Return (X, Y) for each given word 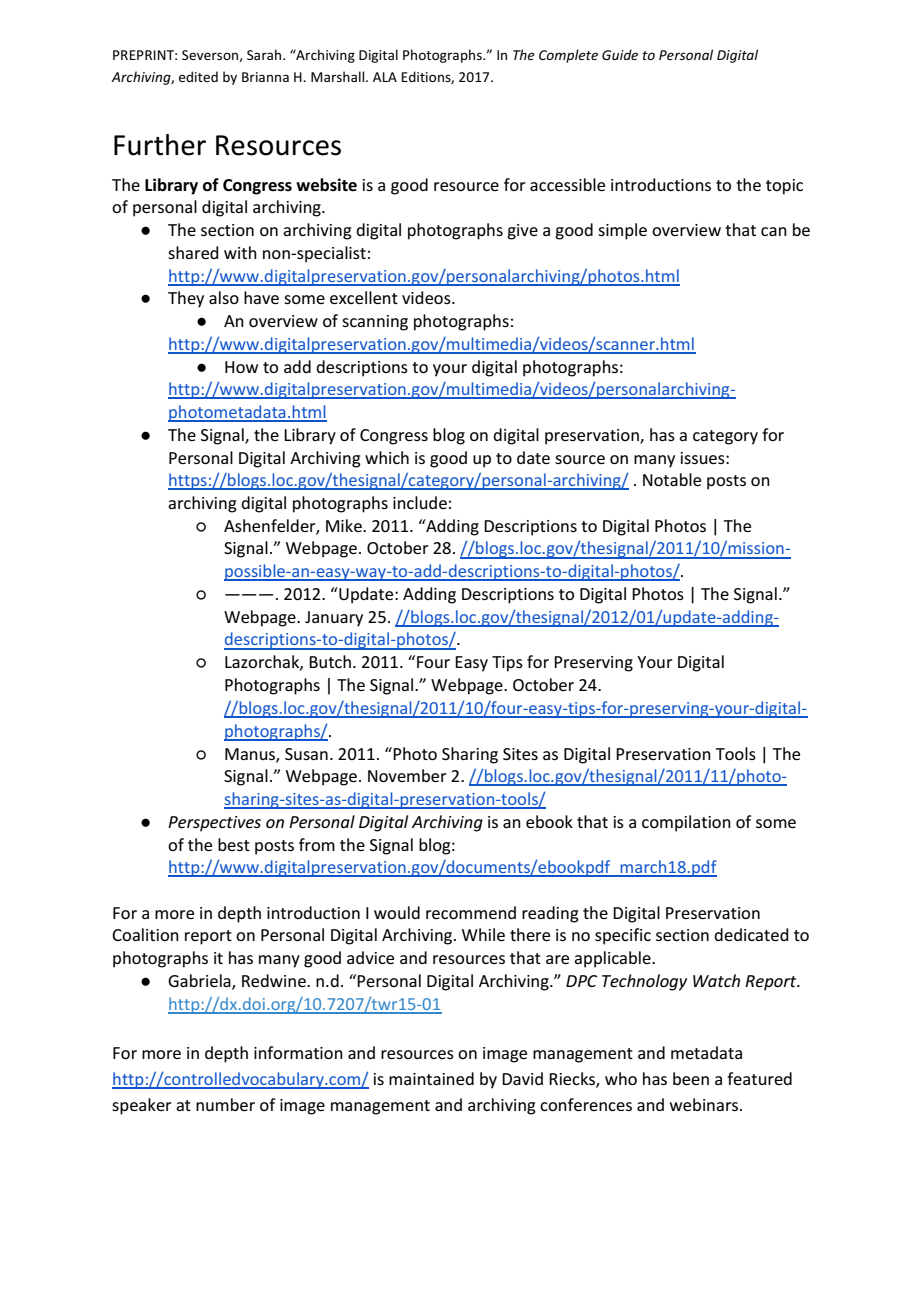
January (334, 619)
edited (198, 76)
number (225, 1104)
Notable (672, 479)
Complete (568, 56)
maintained (431, 1078)
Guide (620, 54)
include (420, 502)
